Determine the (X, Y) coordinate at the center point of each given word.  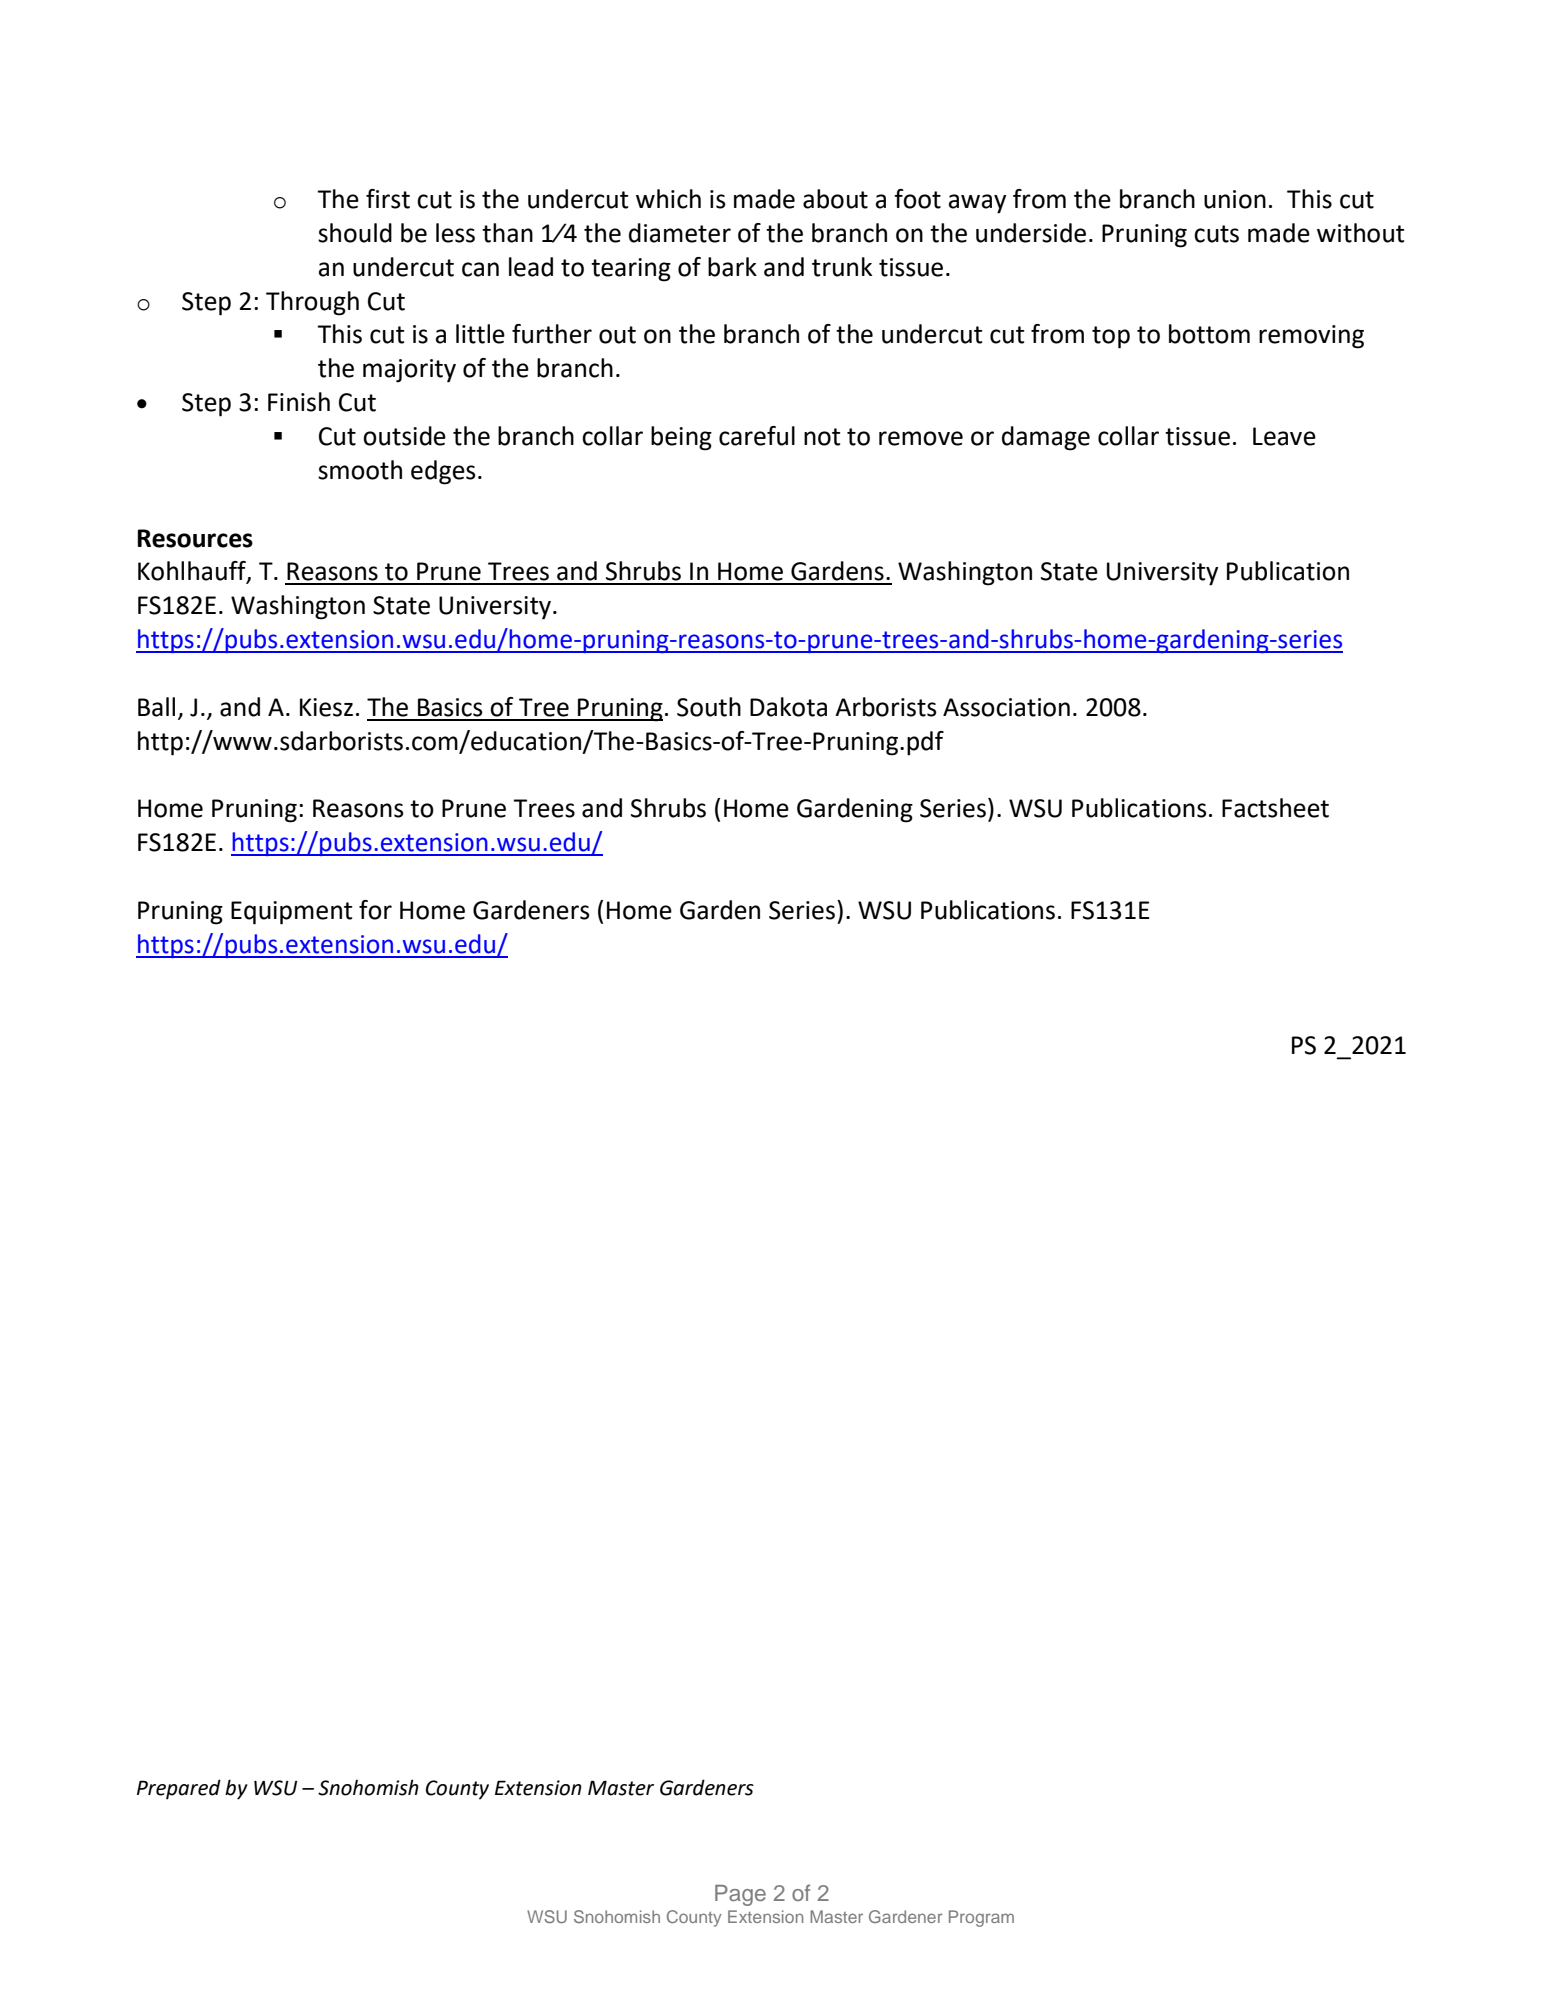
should (355, 233)
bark (732, 267)
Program (981, 1918)
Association (1006, 707)
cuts (1216, 234)
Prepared (179, 1789)
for (375, 910)
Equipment (291, 913)
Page (740, 1895)
